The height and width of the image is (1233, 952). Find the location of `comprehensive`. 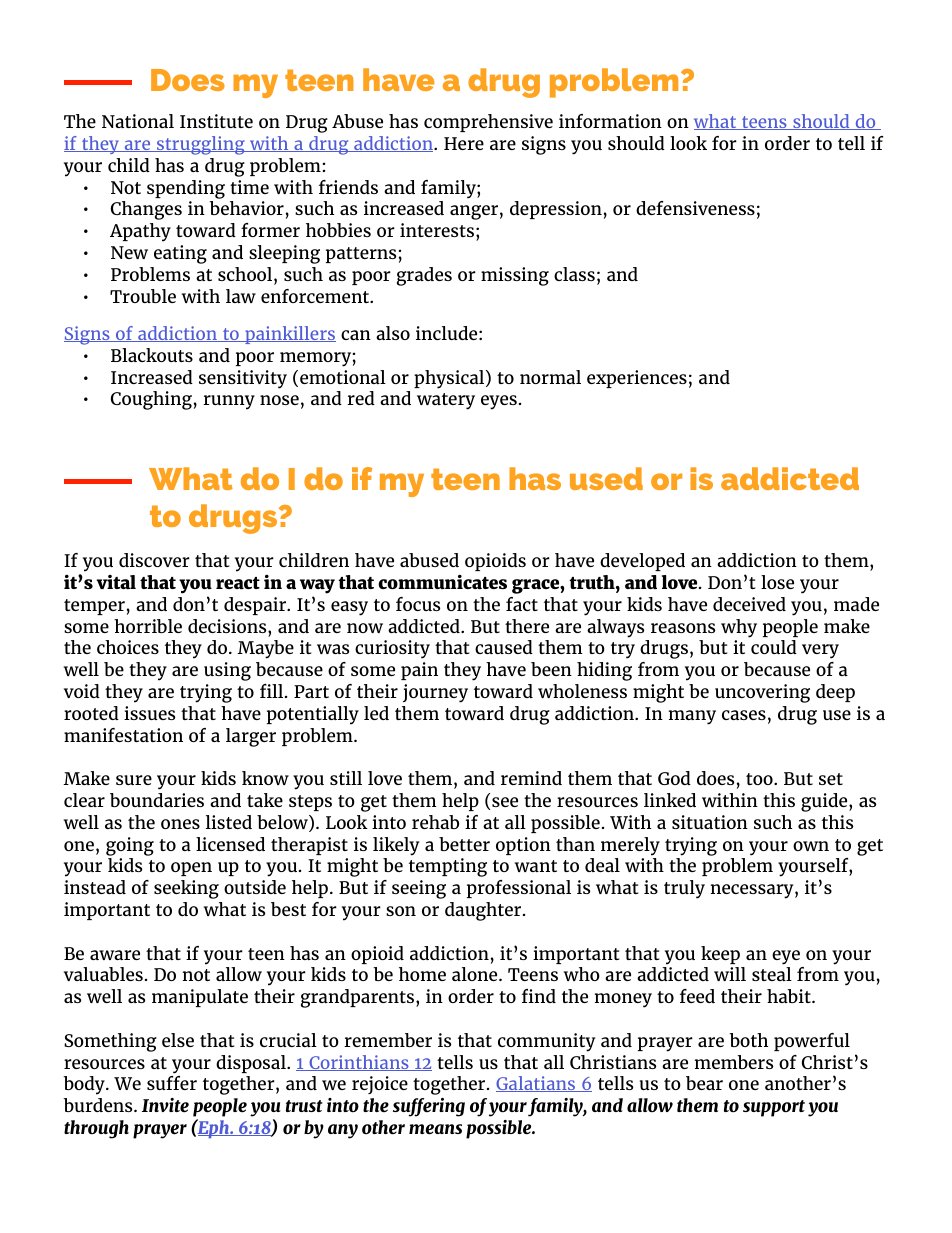

comprehensive is located at coordinates (488, 123).
